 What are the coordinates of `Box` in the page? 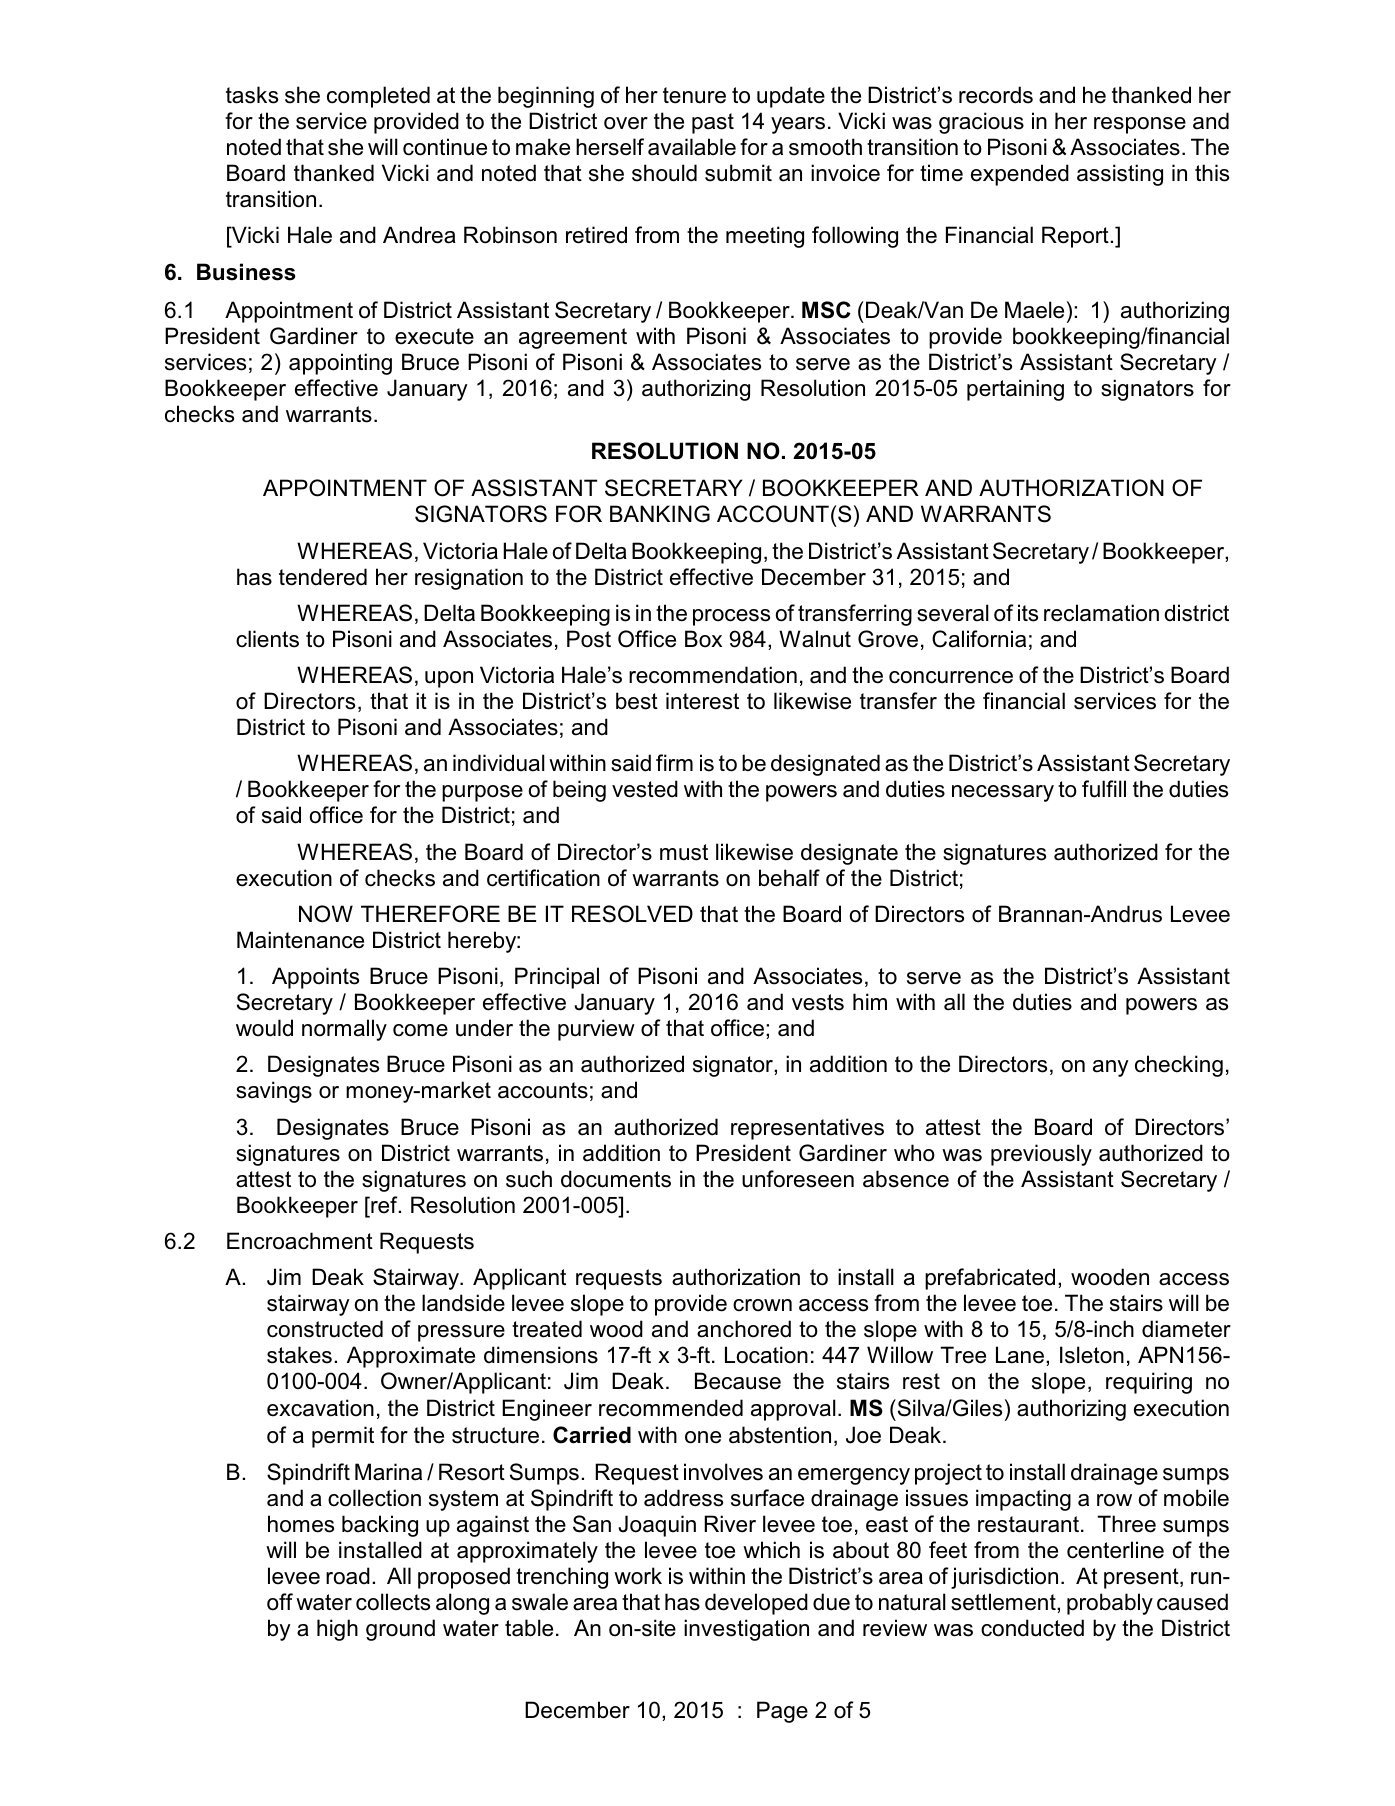 It's located at (703, 639).
